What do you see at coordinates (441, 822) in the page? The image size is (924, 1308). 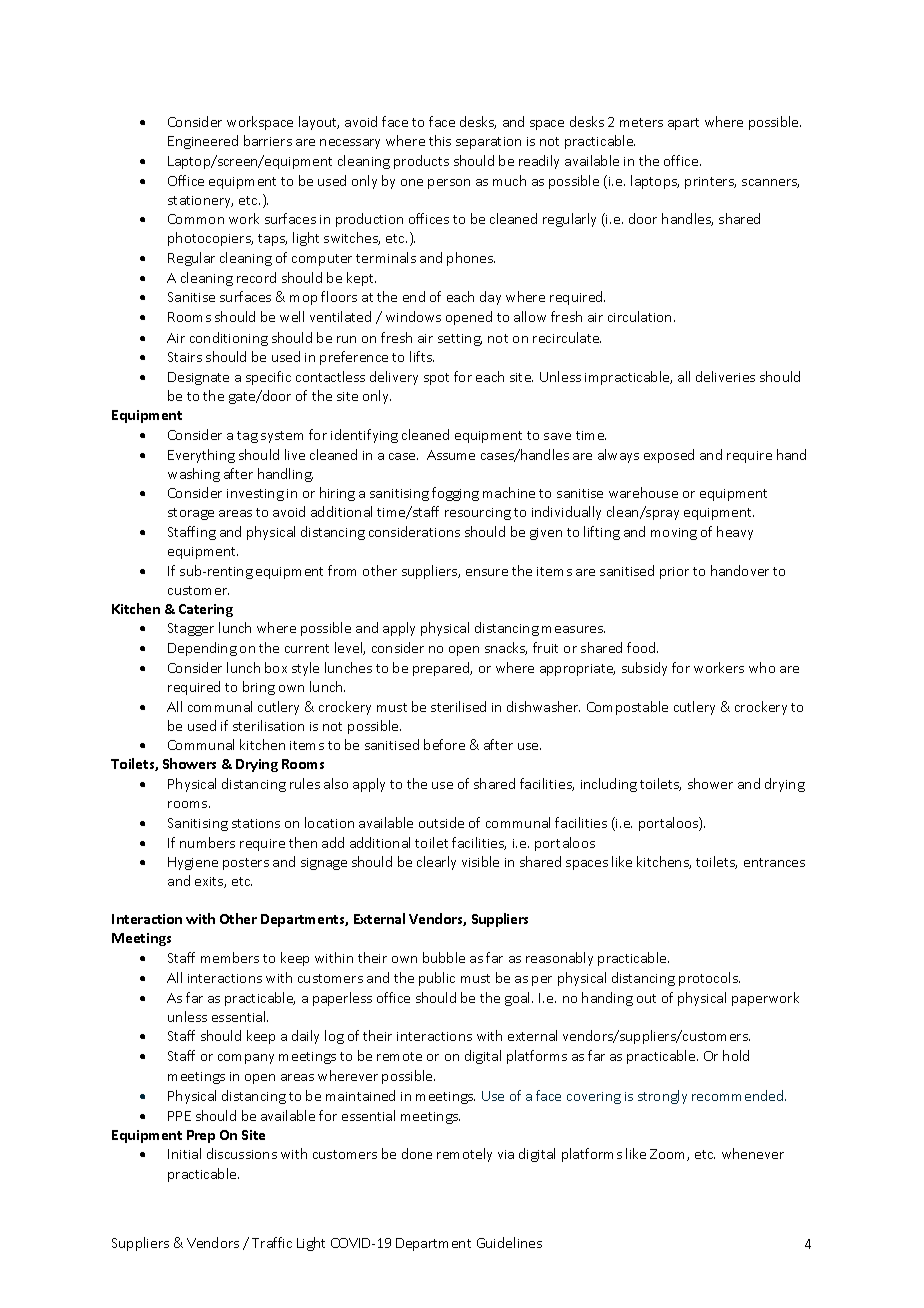 I see `outside` at bounding box center [441, 822].
